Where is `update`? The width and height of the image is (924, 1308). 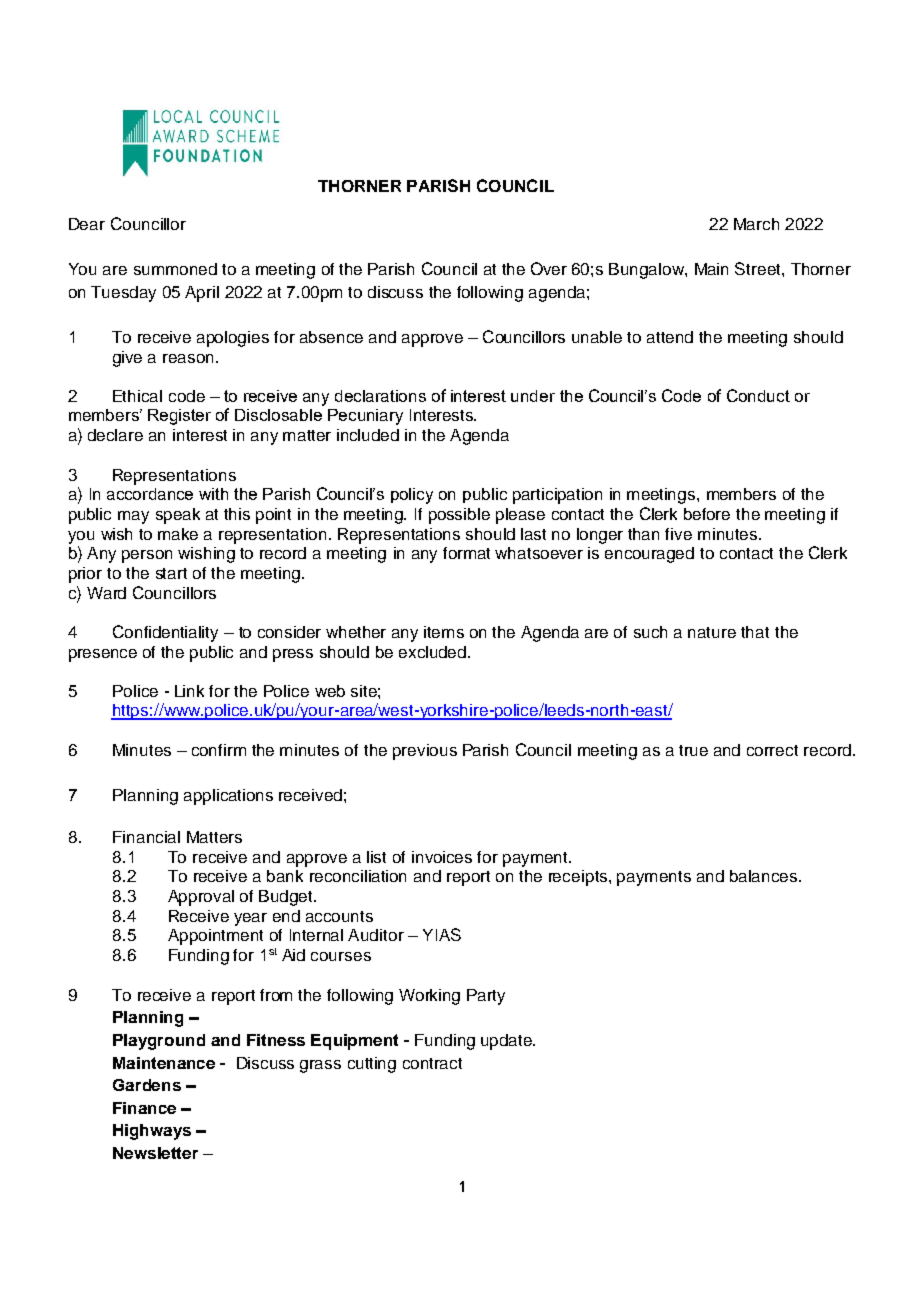
update is located at coordinates (507, 1042).
